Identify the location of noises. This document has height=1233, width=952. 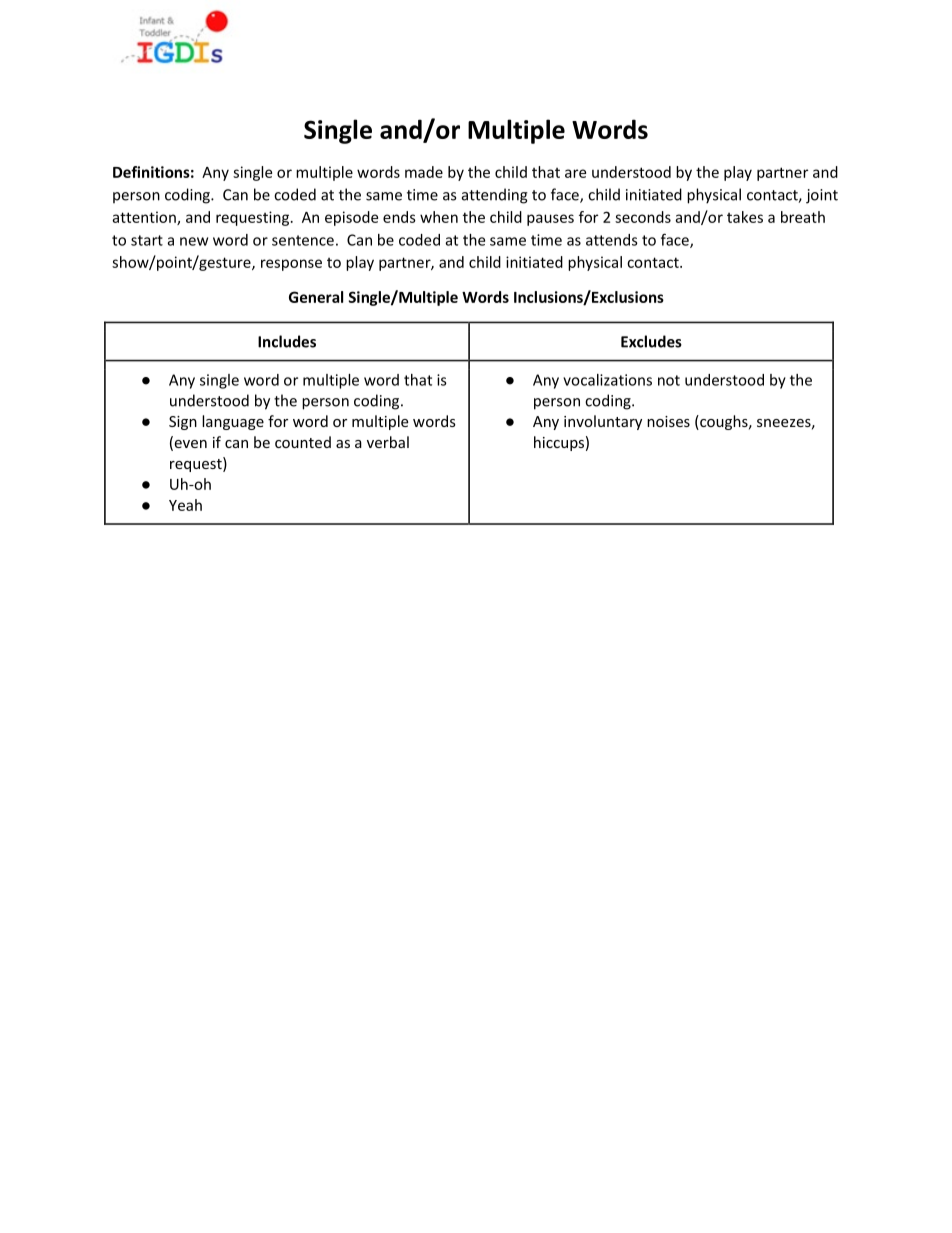
(668, 421).
